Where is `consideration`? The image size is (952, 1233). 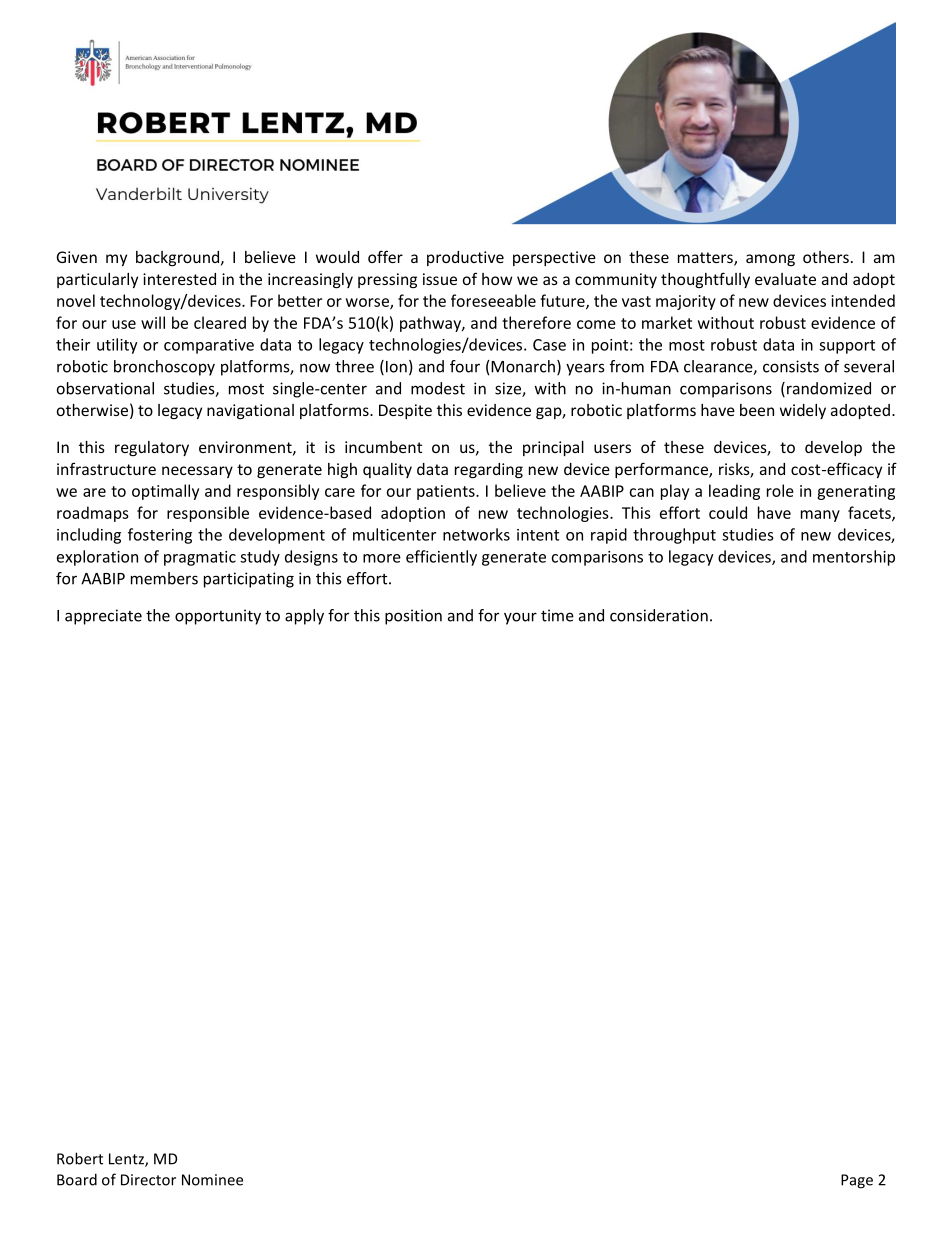
consideration is located at coordinates (659, 615).
